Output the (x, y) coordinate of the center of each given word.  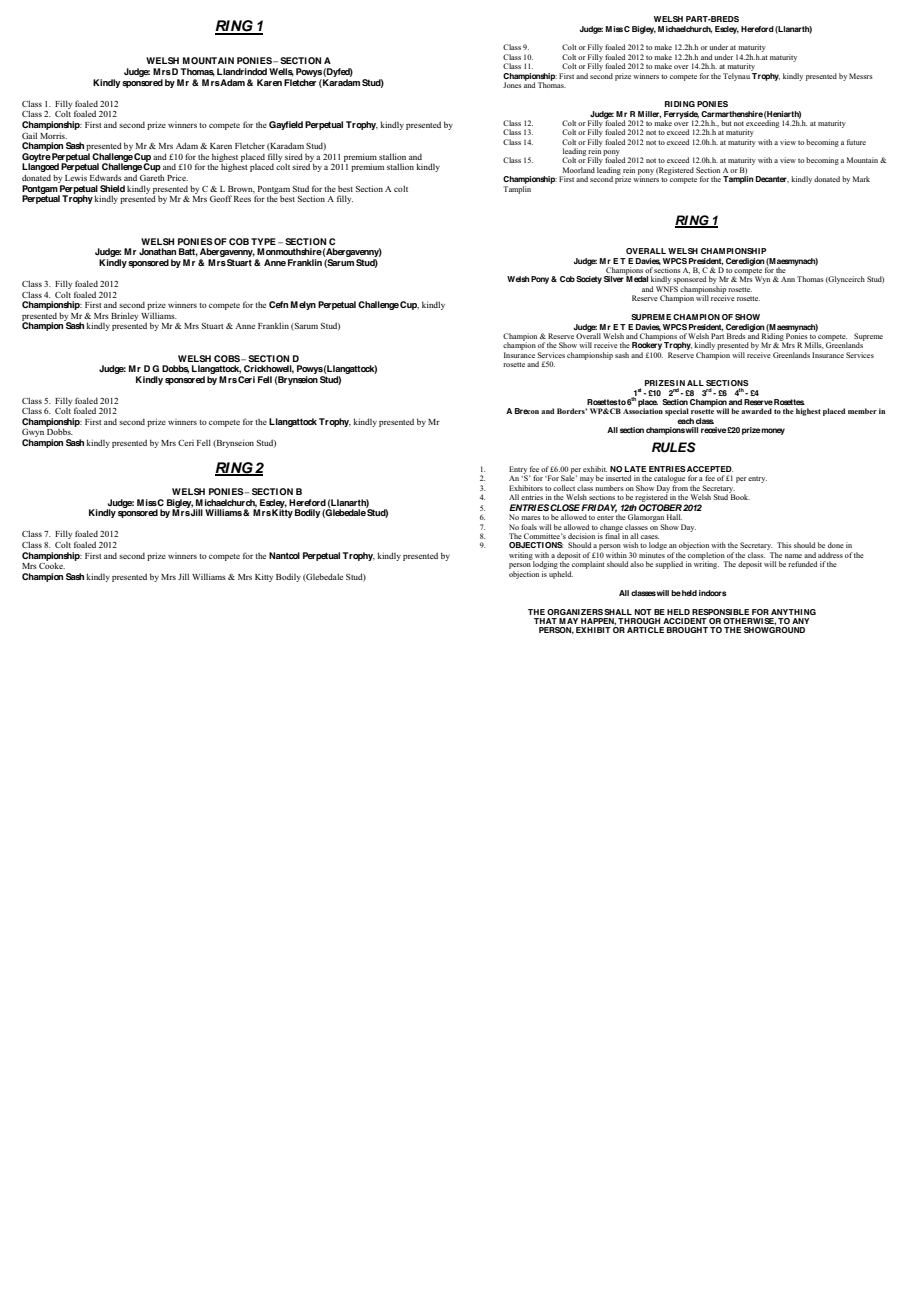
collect (564, 488)
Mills (814, 345)
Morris (53, 135)
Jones (512, 85)
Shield (112, 188)
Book (739, 496)
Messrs (860, 76)
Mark (861, 179)
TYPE (263, 241)
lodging (545, 565)
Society (589, 280)
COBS (228, 358)
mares (530, 518)
